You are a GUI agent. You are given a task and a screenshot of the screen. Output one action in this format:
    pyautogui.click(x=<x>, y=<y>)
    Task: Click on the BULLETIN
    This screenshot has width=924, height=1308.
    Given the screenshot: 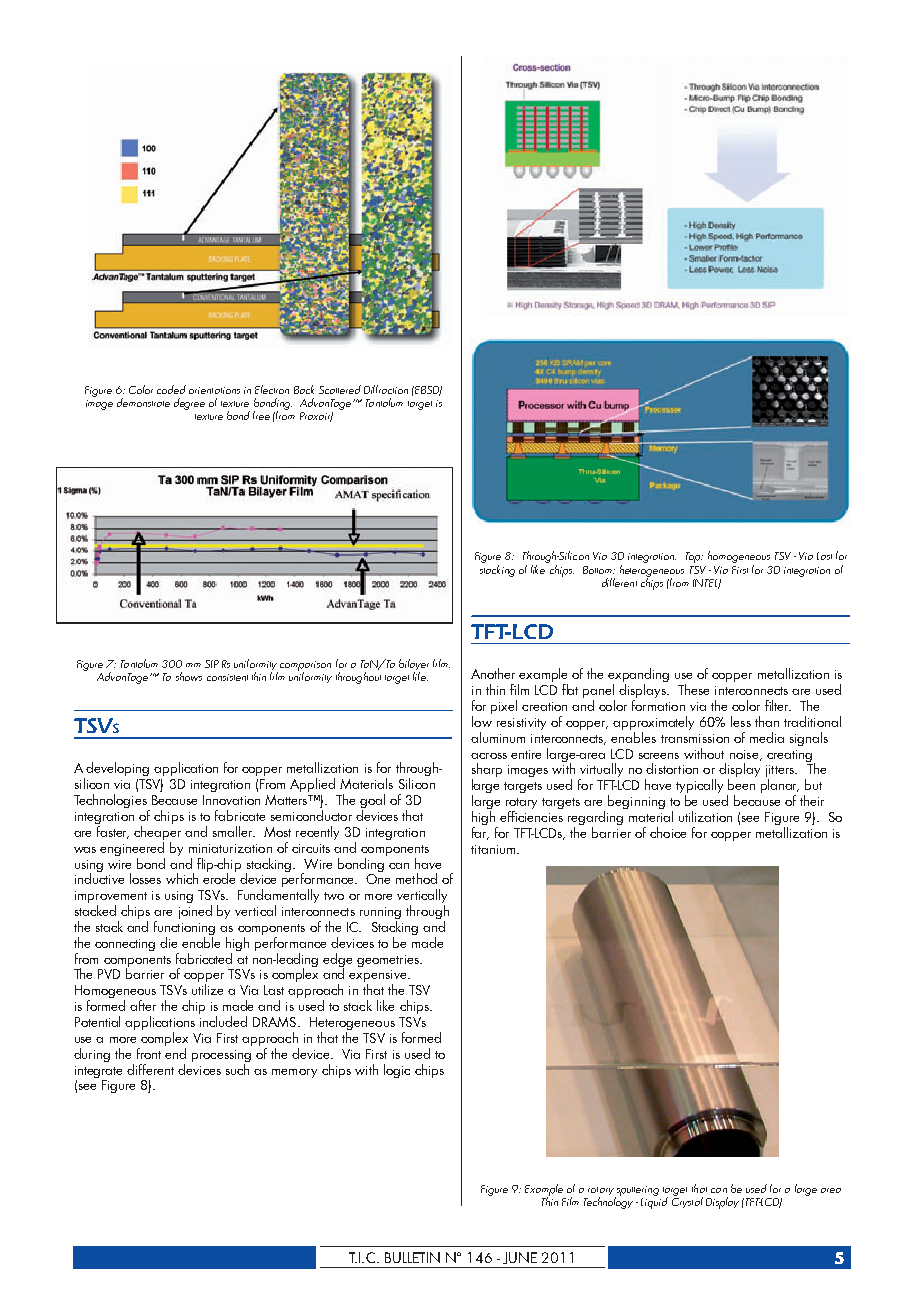 What is the action you would take?
    pyautogui.click(x=412, y=1257)
